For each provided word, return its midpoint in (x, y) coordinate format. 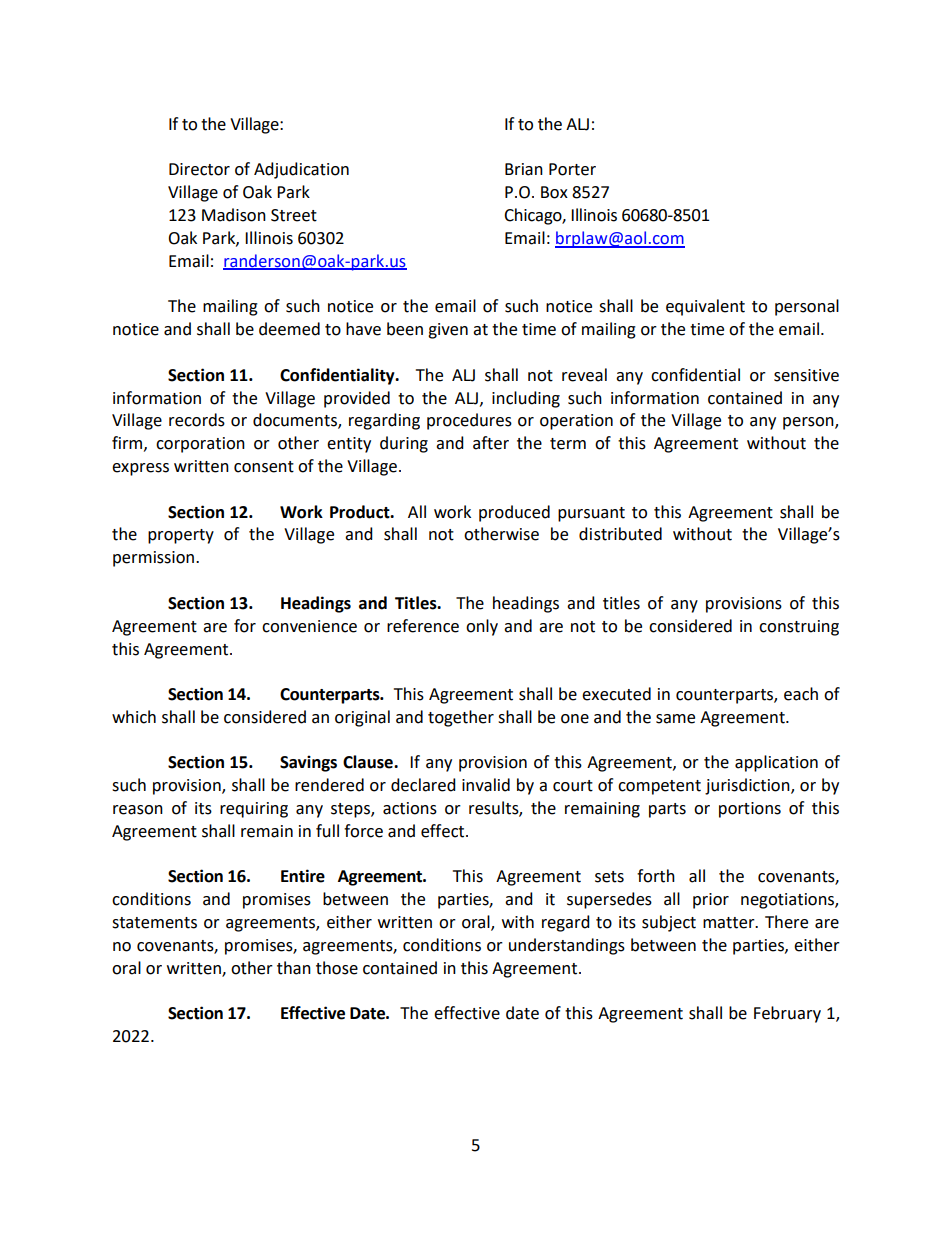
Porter (572, 169)
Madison (234, 215)
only (482, 627)
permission (153, 559)
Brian (524, 169)
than (294, 968)
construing (799, 628)
